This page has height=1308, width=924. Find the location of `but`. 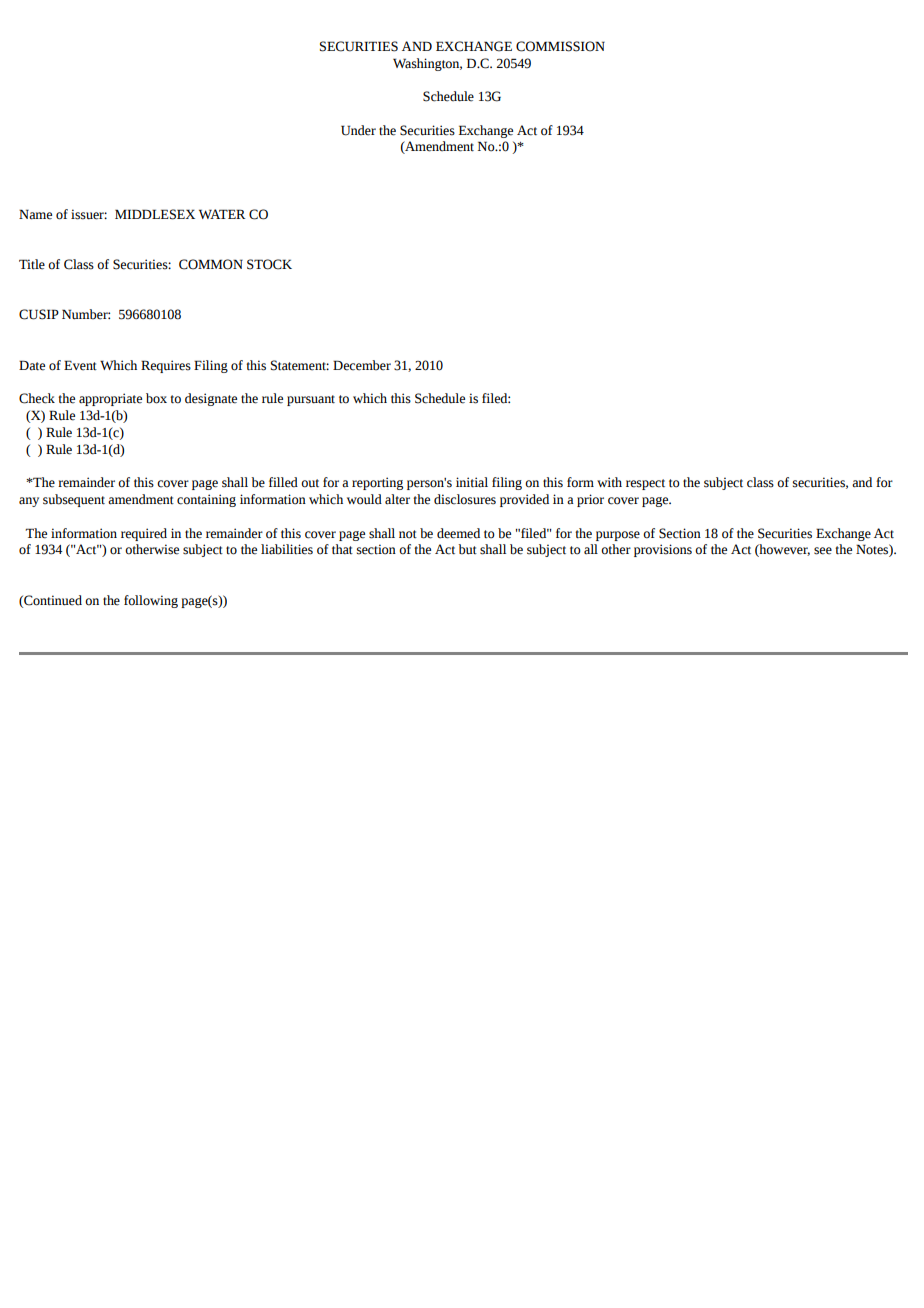

but is located at coordinates (467, 549).
